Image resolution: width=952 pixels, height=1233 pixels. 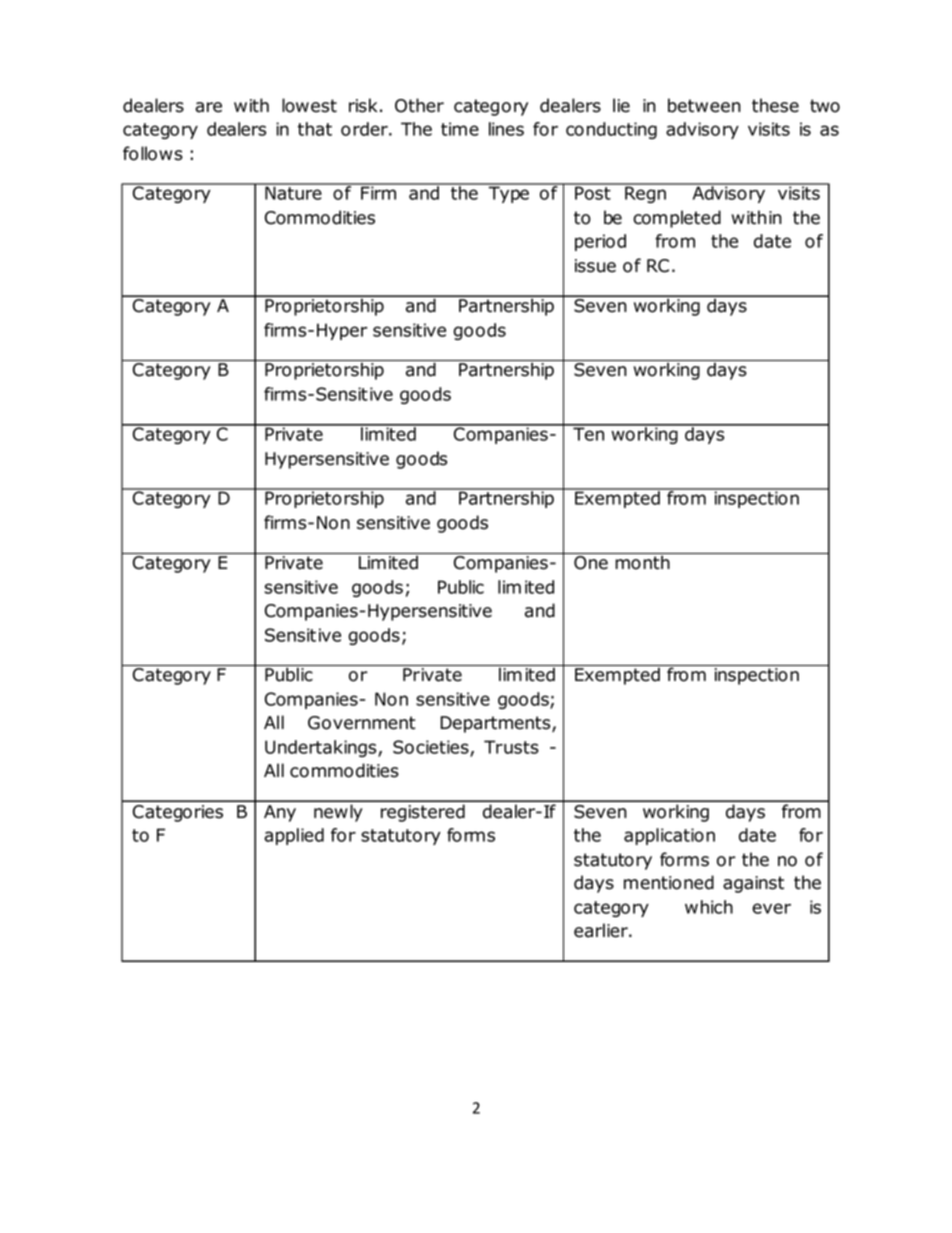 I want to click on issue, so click(x=595, y=266).
